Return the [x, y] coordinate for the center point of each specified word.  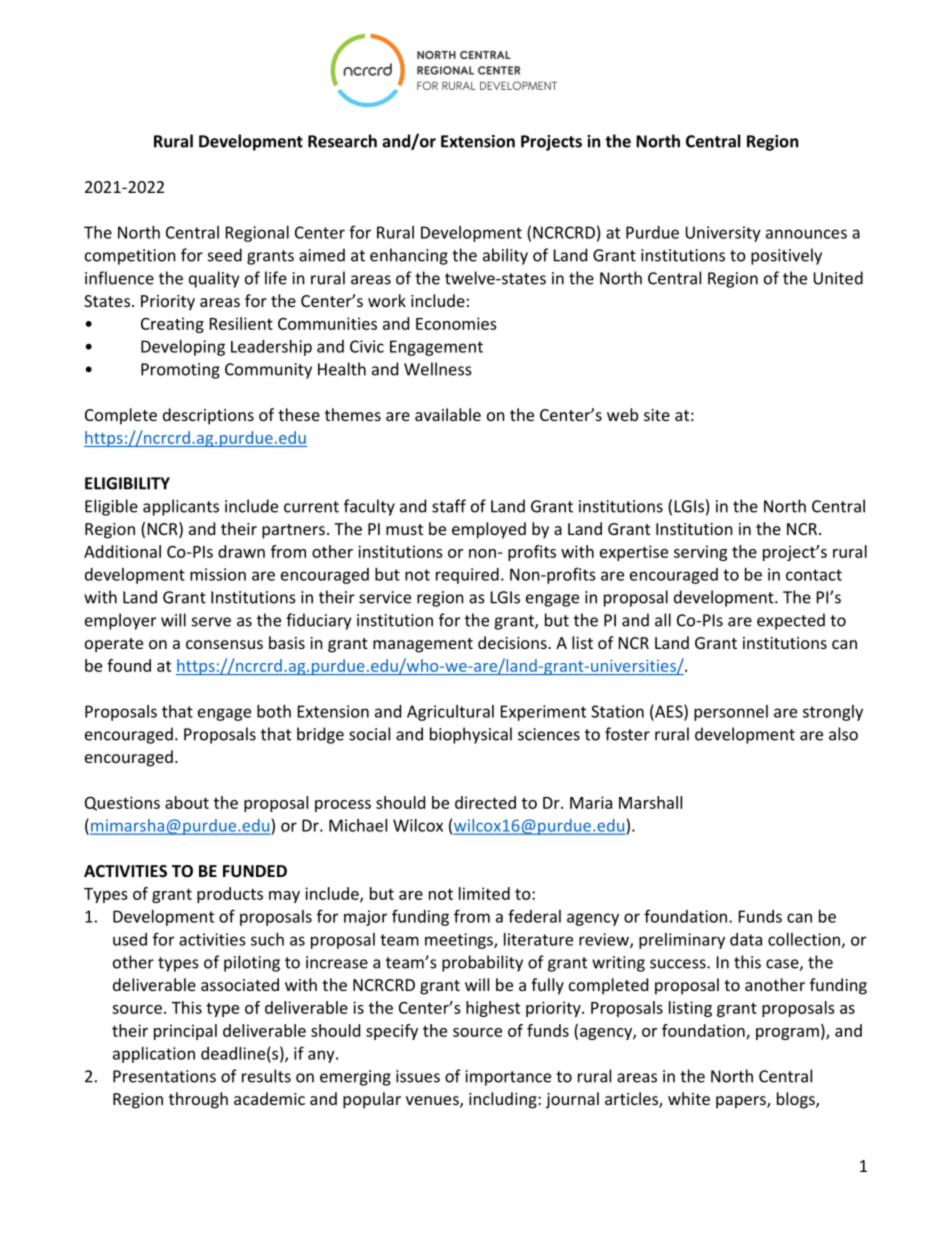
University [723, 234]
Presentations [164, 1076]
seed [225, 255]
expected [791, 621]
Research [342, 141]
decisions [513, 642]
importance [508, 1078]
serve [211, 622]
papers [742, 1102]
